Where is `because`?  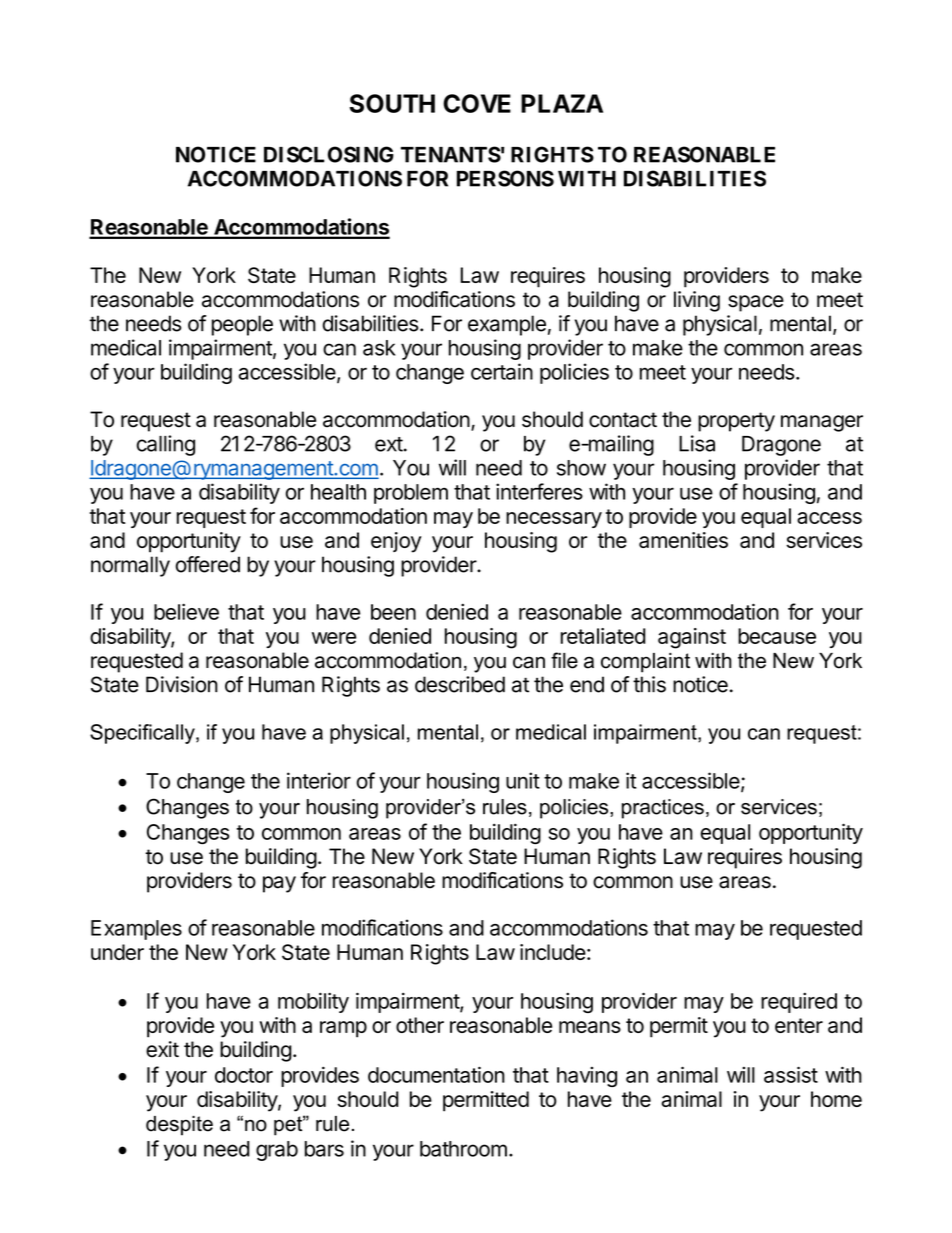
because is located at coordinates (777, 636).
